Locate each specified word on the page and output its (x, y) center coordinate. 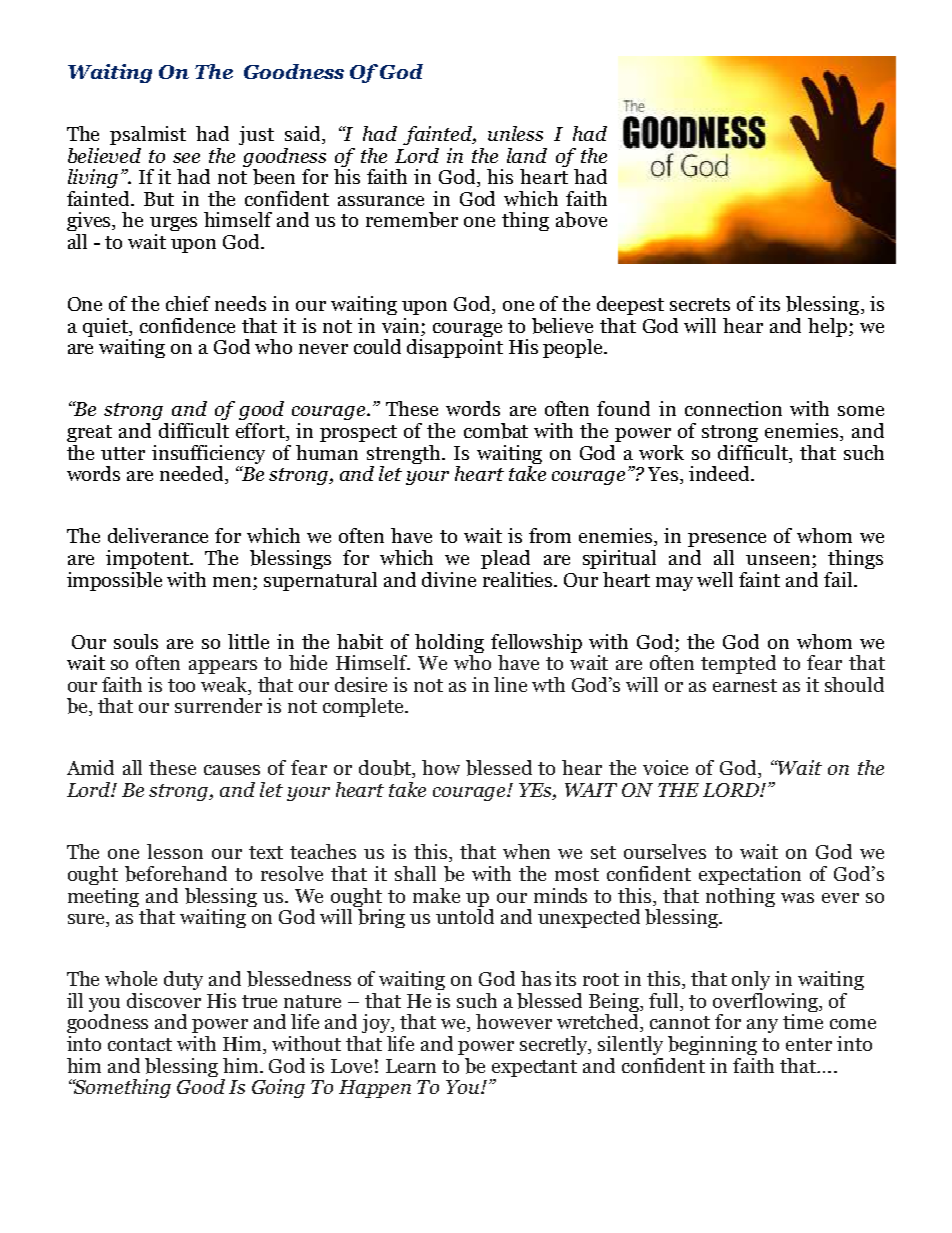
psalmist (148, 135)
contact (140, 1044)
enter (809, 1044)
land (527, 155)
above (581, 220)
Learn (411, 1066)
